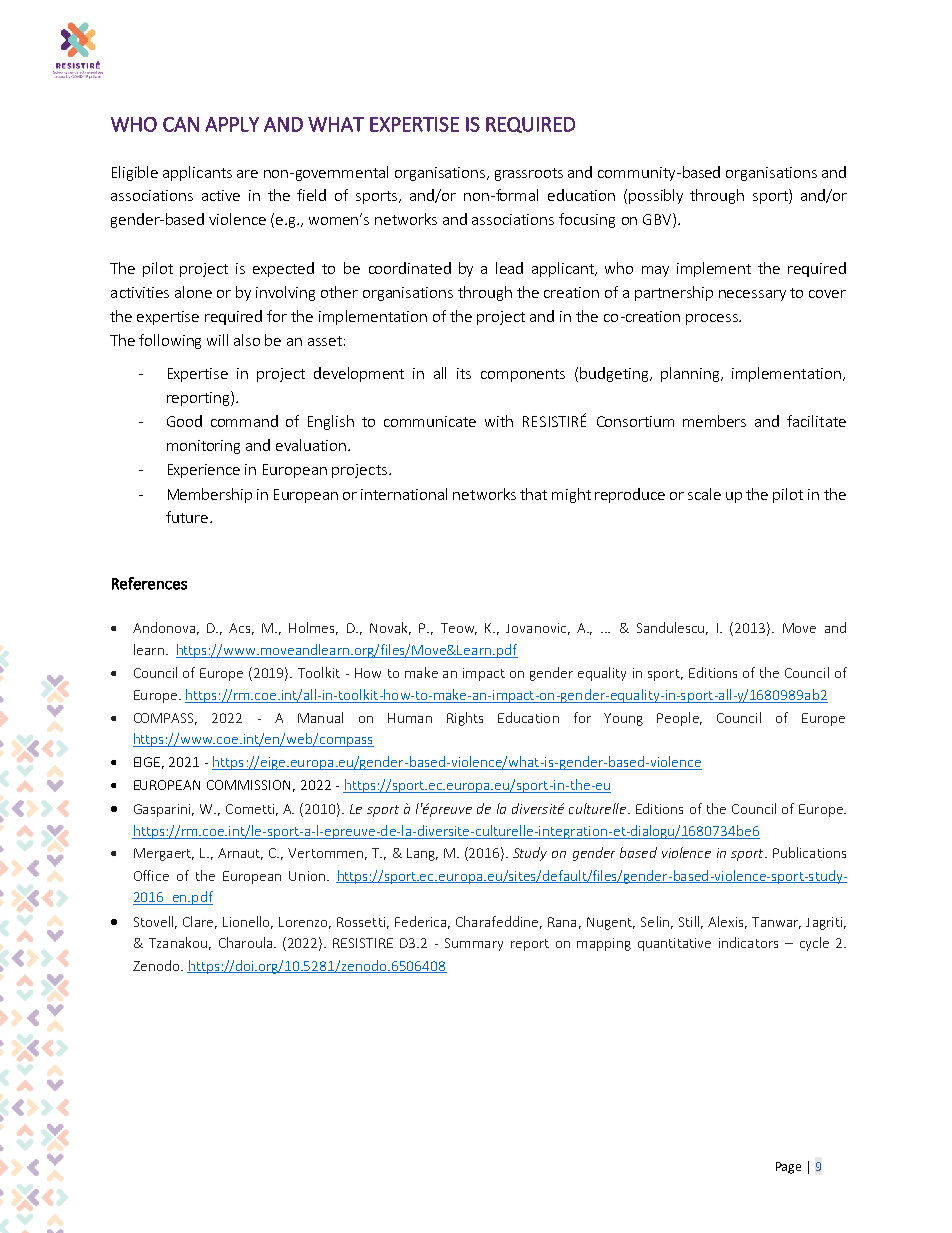 The width and height of the screenshot is (952, 1233). What do you see at coordinates (529, 174) in the screenshot?
I see `grassroots` at bounding box center [529, 174].
